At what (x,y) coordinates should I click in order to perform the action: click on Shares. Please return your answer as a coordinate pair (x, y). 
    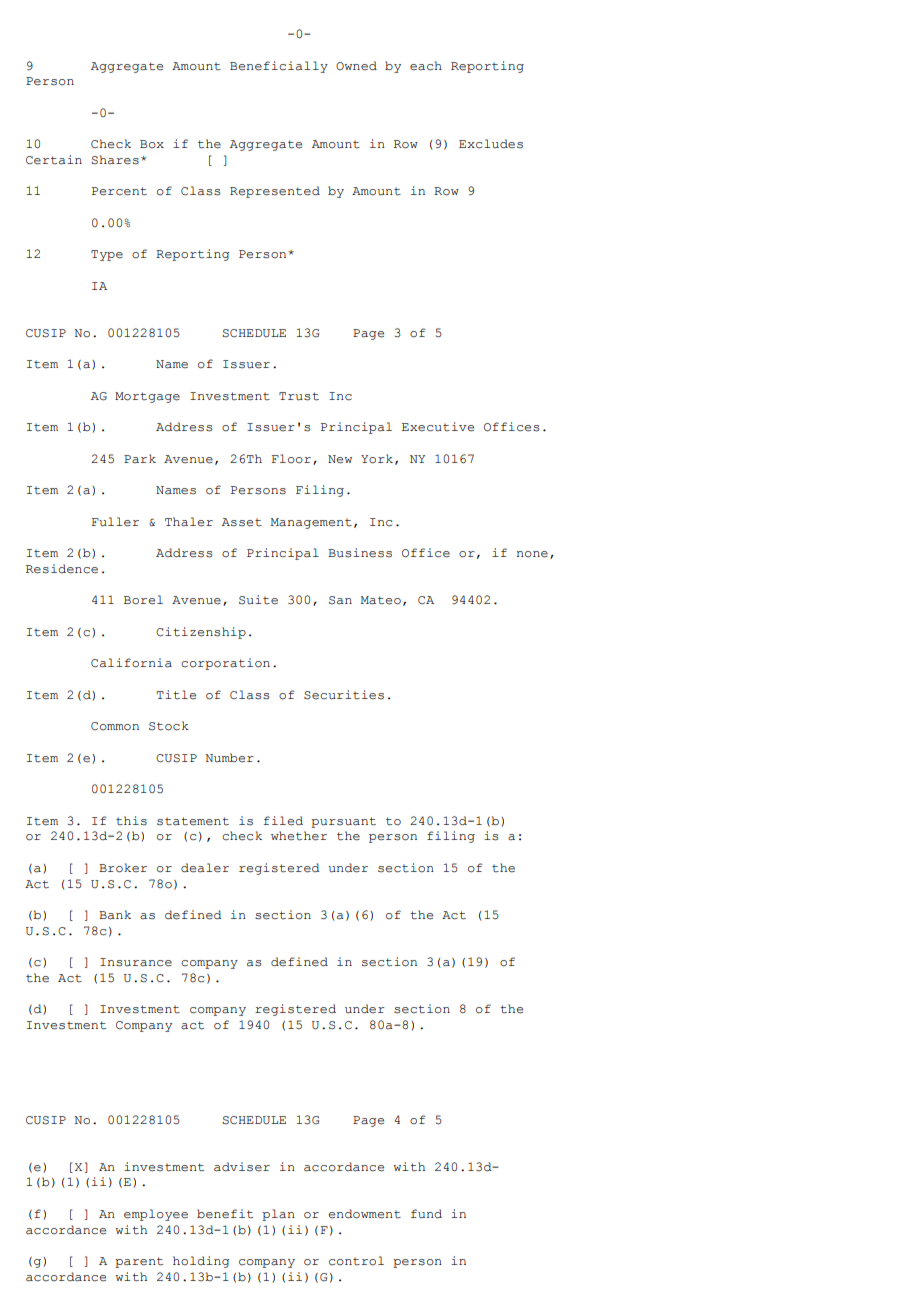
    Looking at the image, I should click on (115, 160).
